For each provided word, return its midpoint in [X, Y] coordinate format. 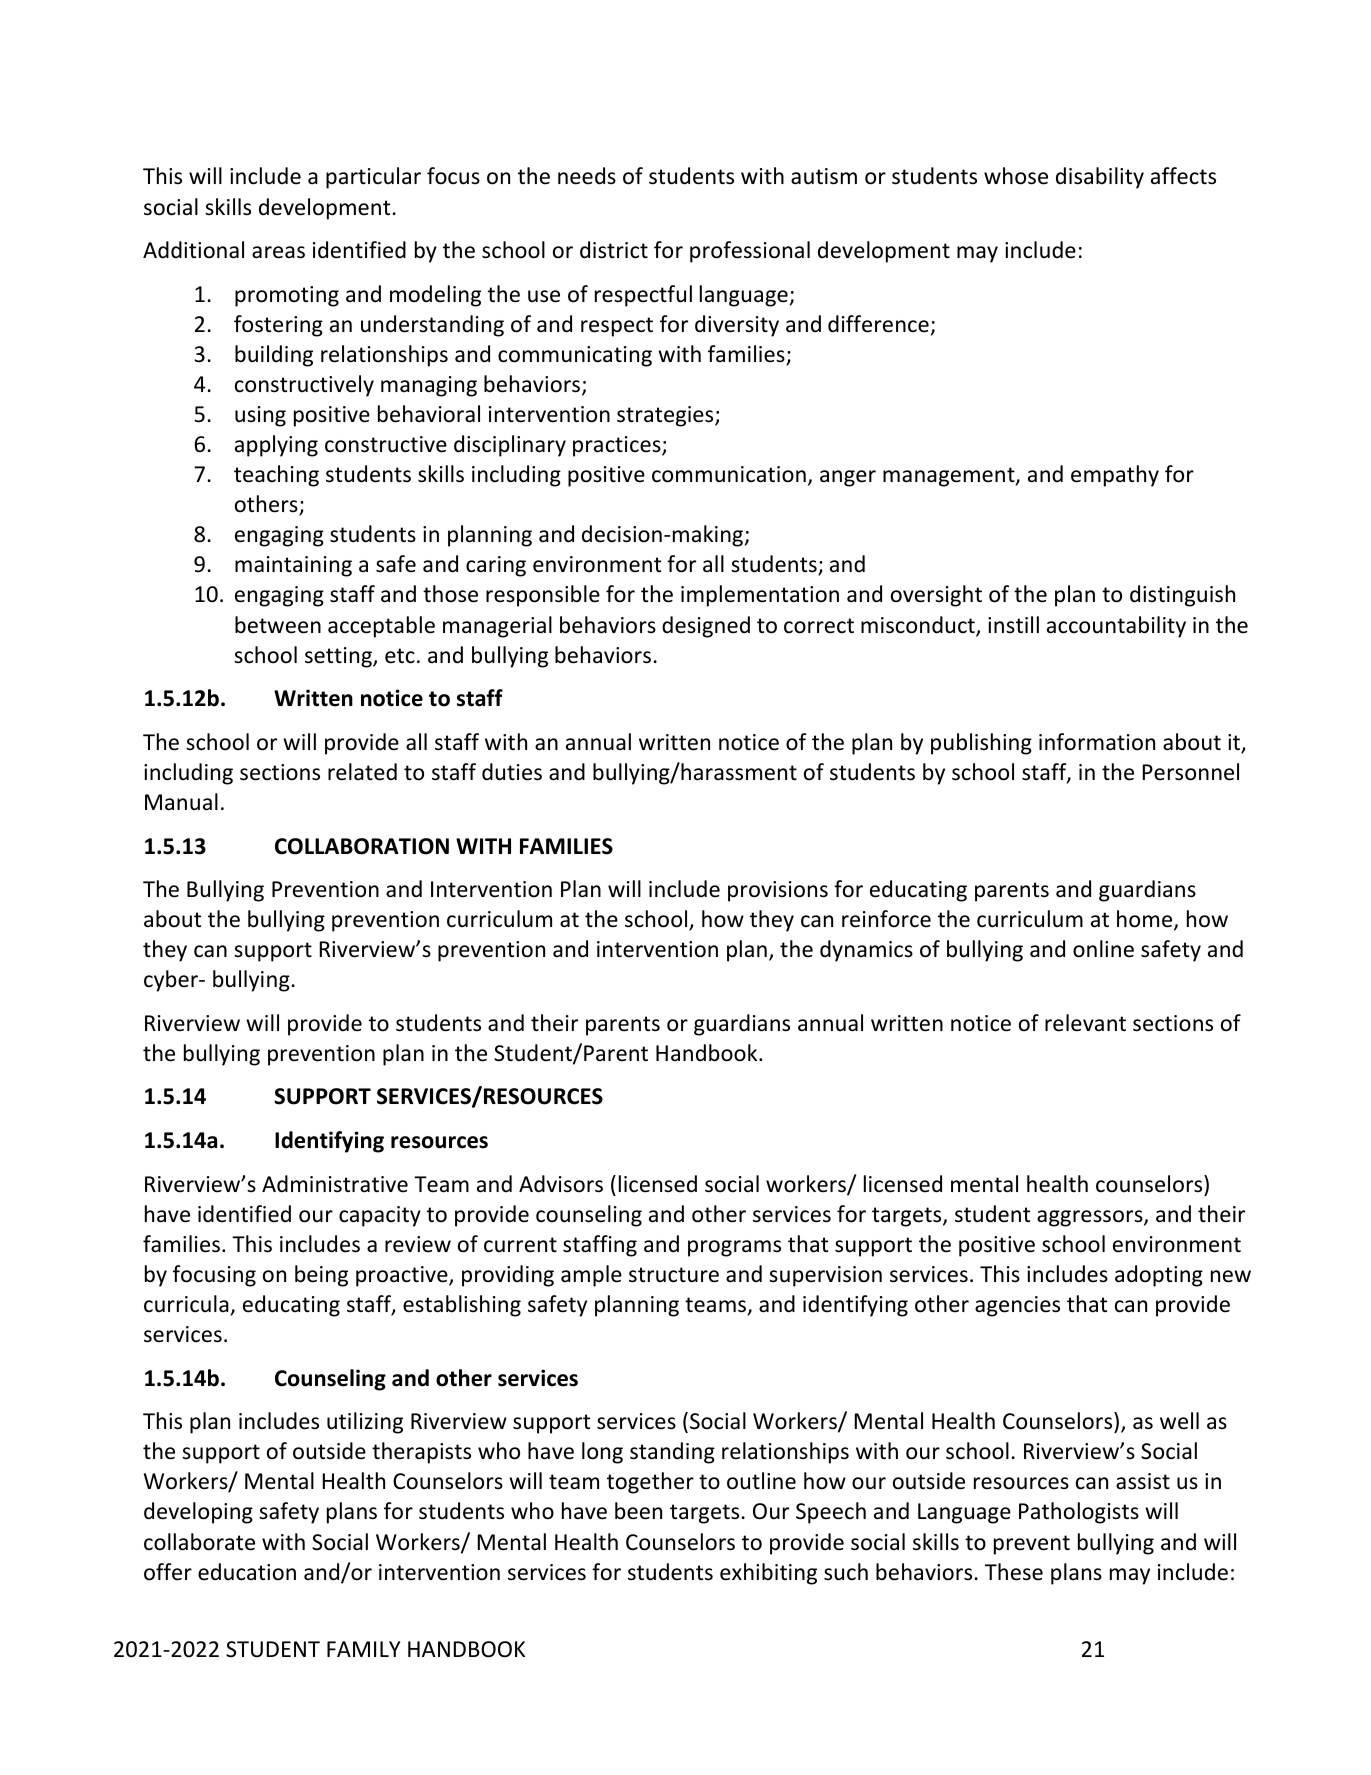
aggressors [1091, 1218]
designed [706, 627]
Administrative [335, 1184]
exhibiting [768, 1574]
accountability [1116, 627]
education [247, 1572]
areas [278, 252]
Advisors [561, 1184]
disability [1100, 178]
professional [750, 252]
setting [339, 657]
